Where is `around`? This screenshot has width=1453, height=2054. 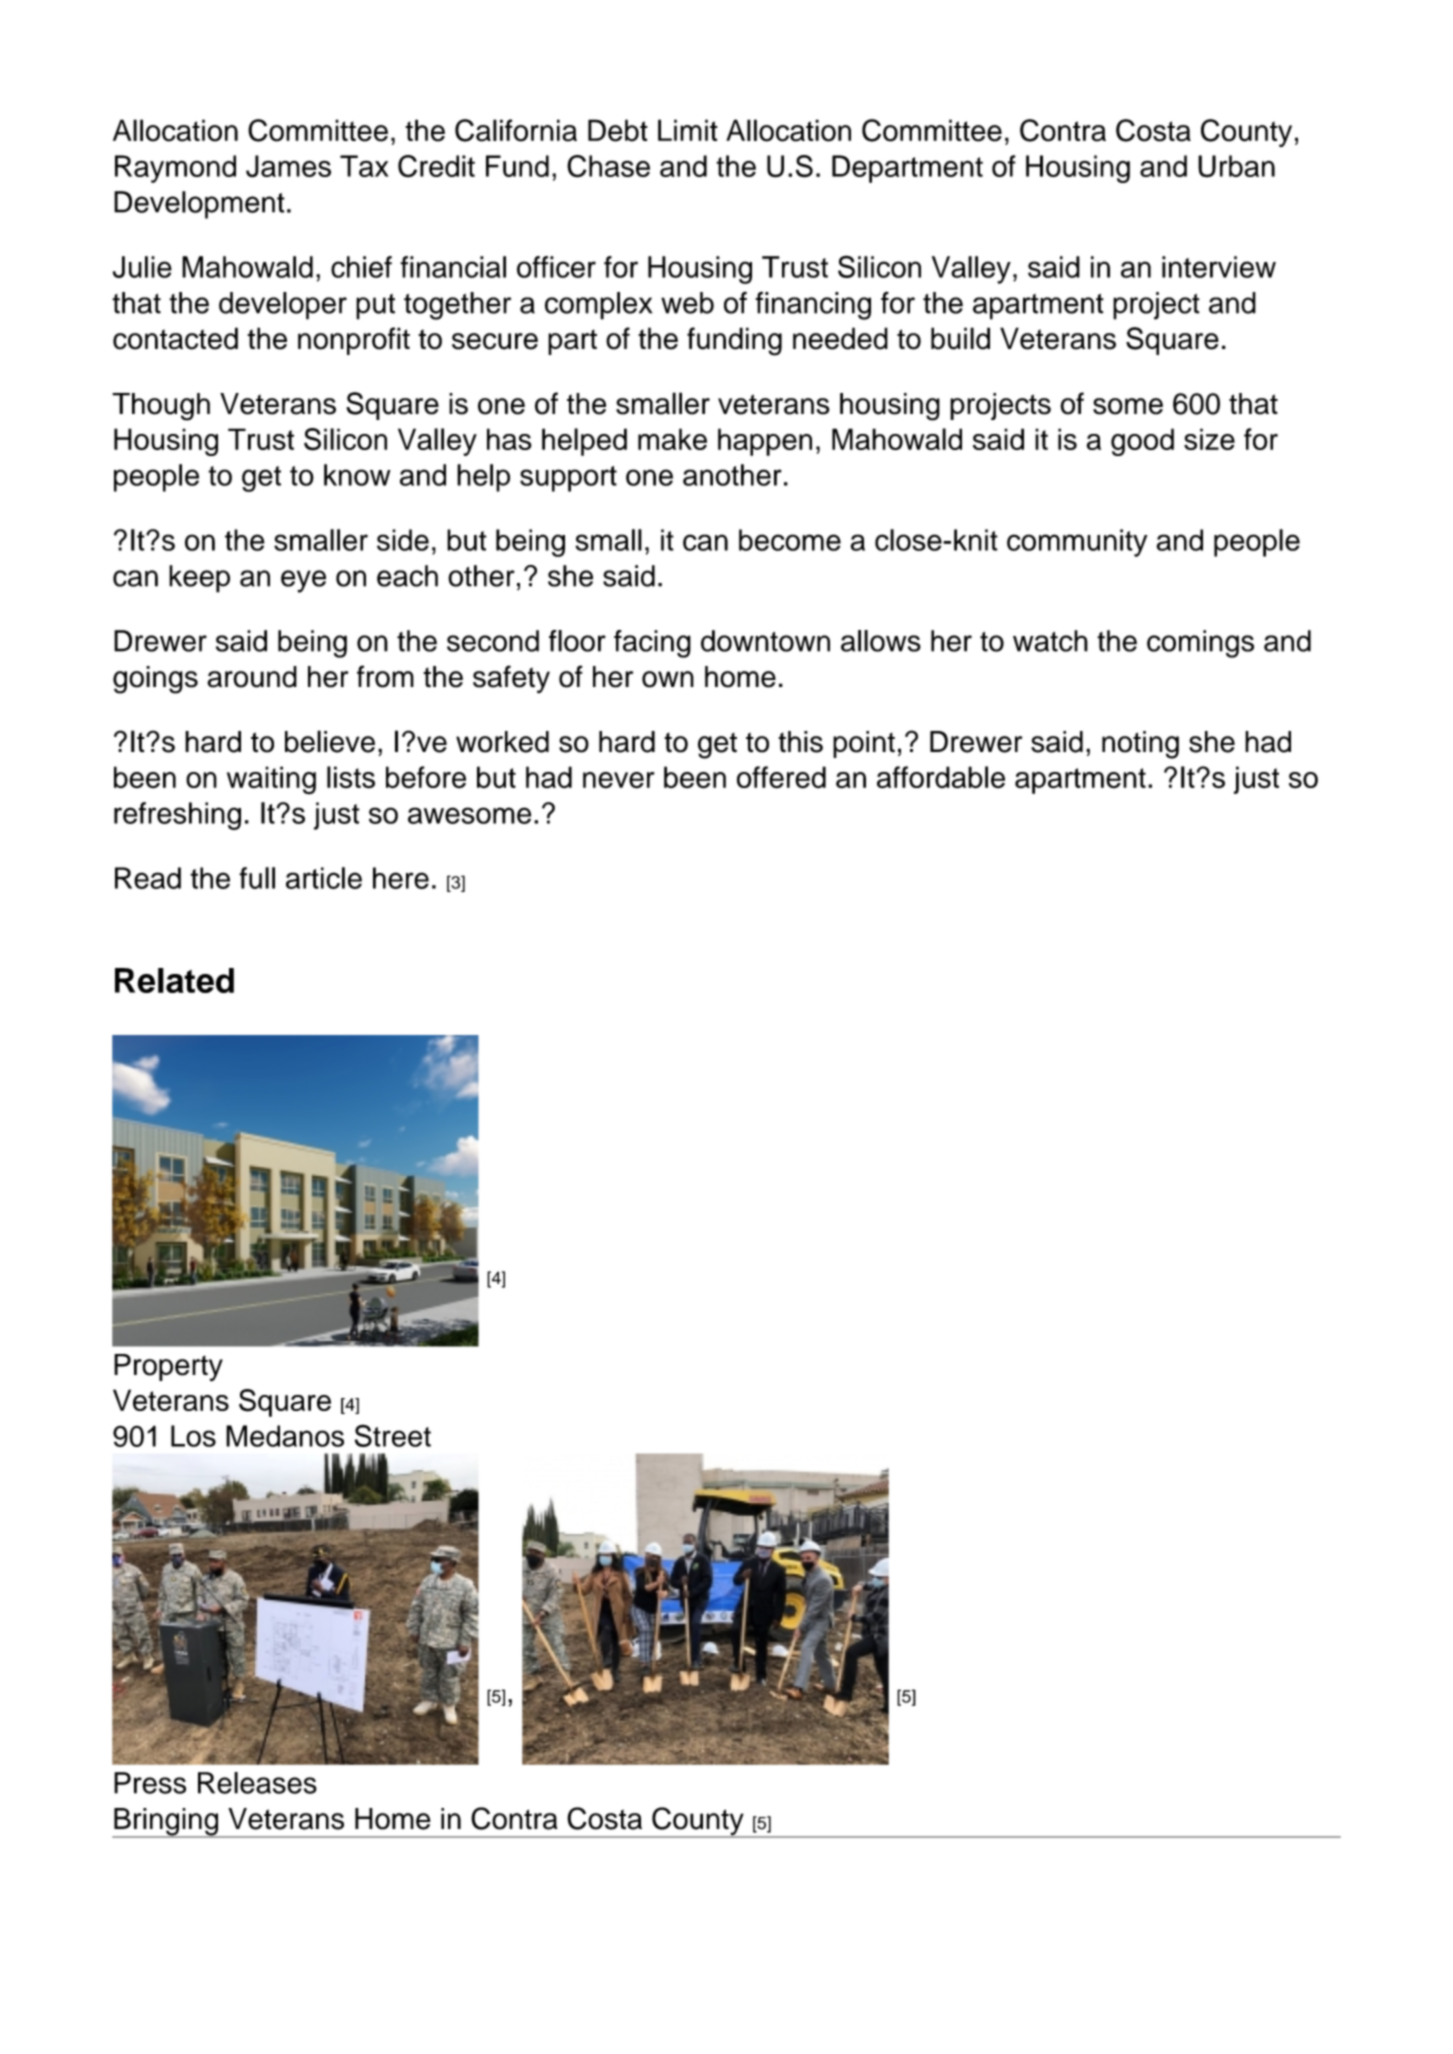 around is located at coordinates (252, 677).
